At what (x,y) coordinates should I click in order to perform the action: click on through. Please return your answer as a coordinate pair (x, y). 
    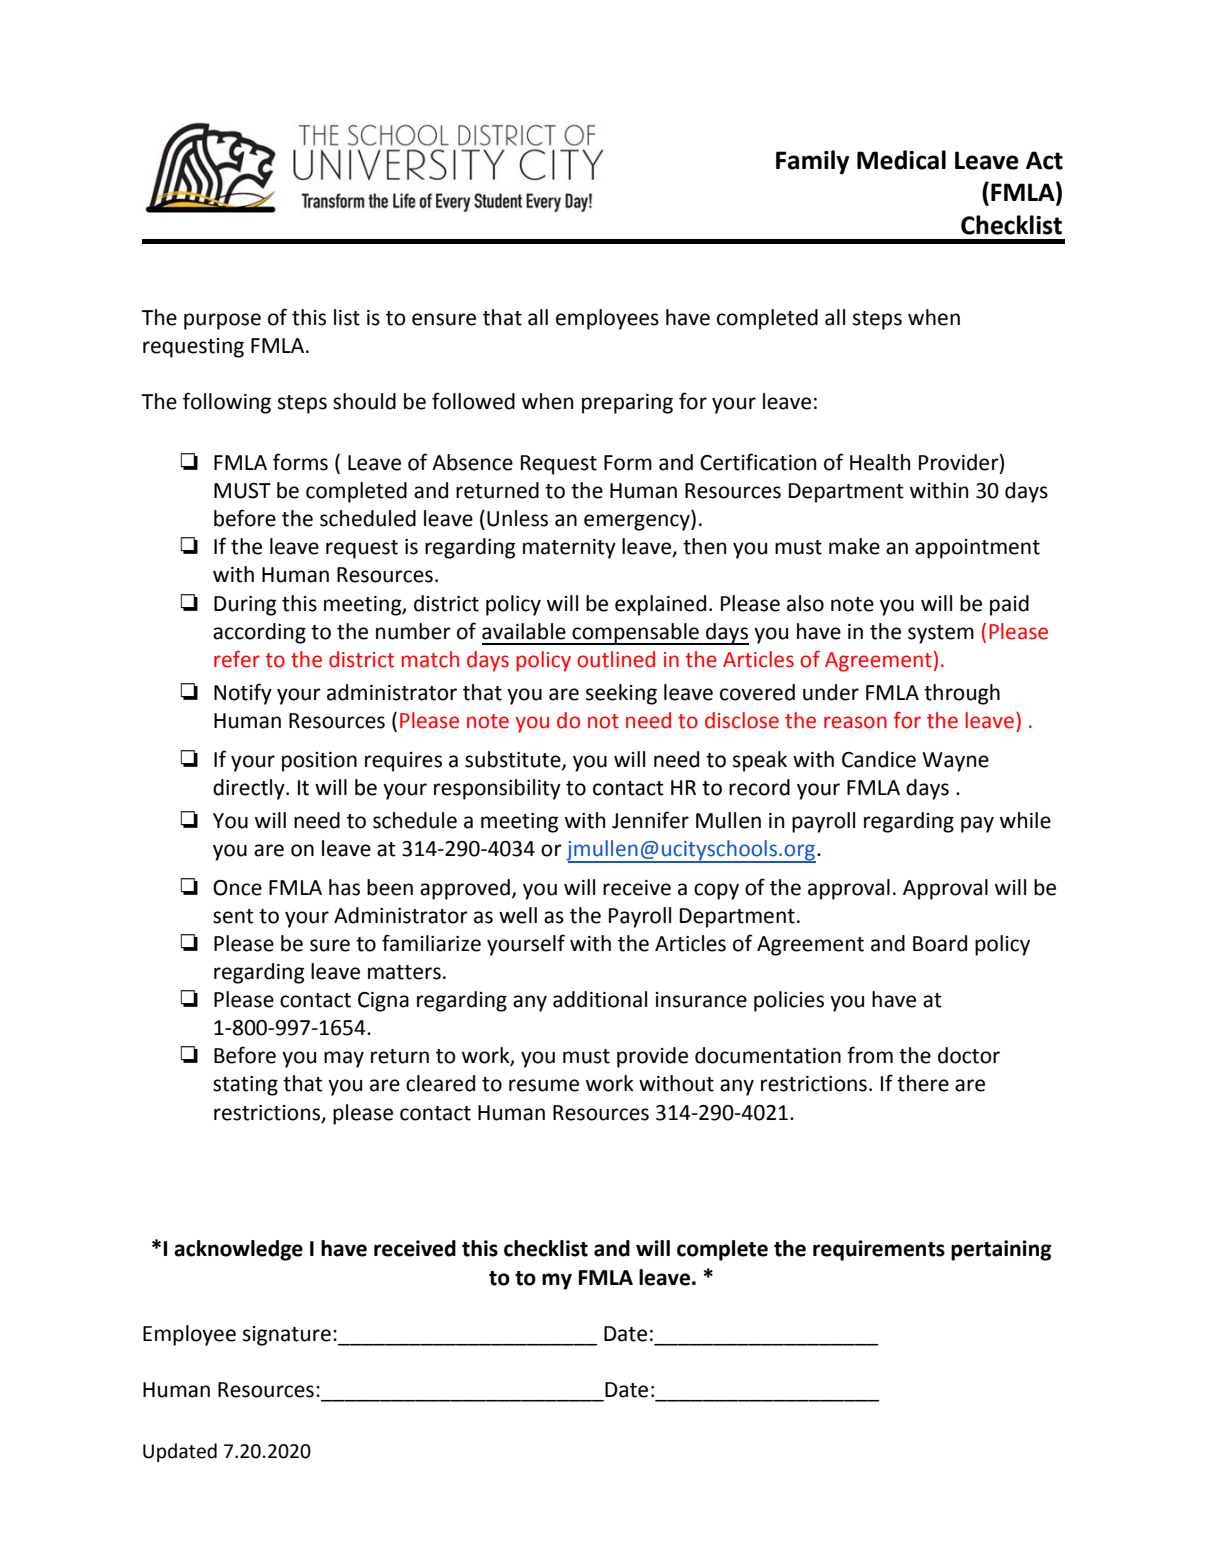
    Looking at the image, I should click on (962, 694).
